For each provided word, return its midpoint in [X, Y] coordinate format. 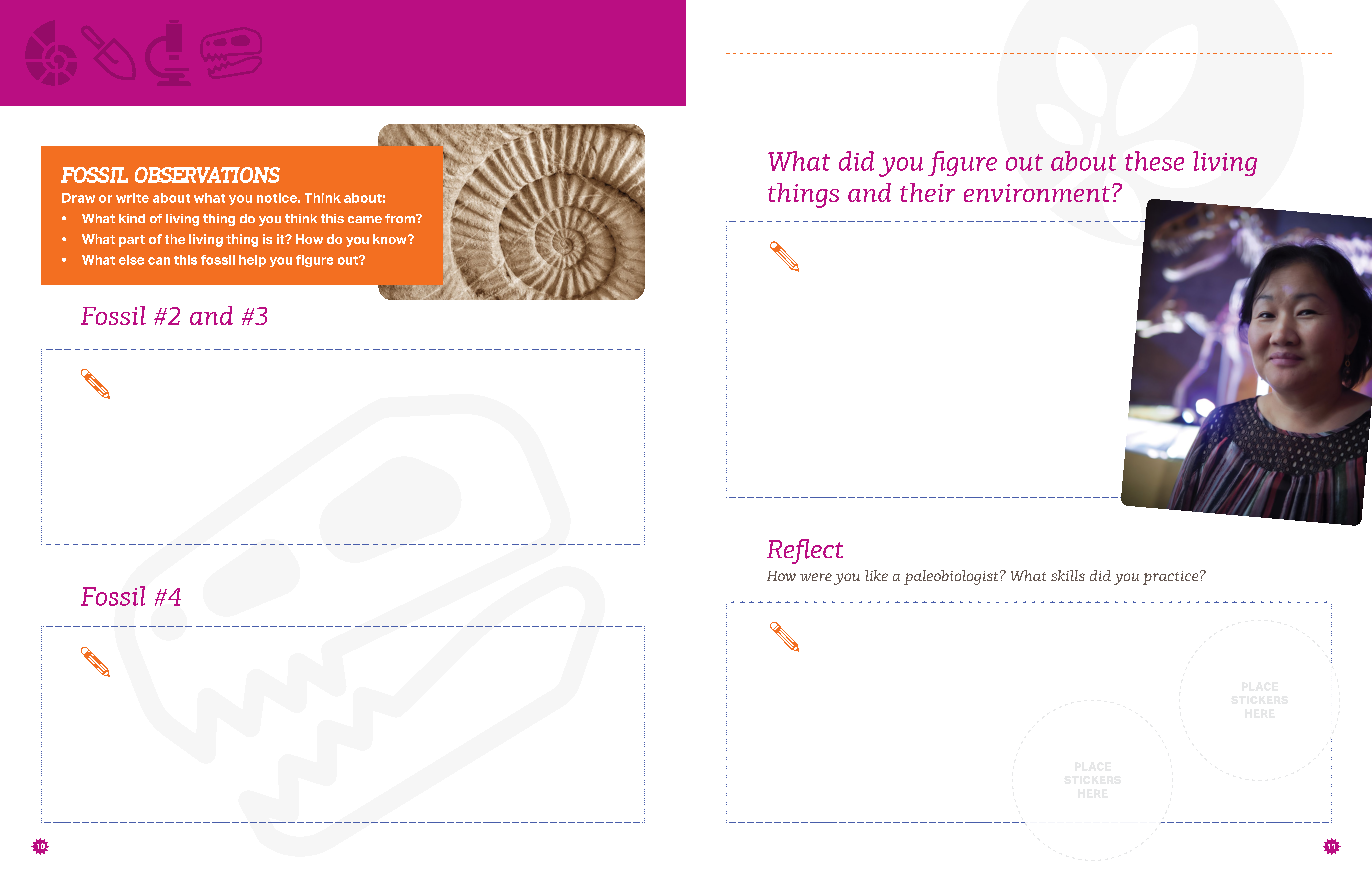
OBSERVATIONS [207, 175]
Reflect [805, 551]
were [816, 577]
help [252, 261]
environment [1037, 193]
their [927, 192]
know [391, 239]
